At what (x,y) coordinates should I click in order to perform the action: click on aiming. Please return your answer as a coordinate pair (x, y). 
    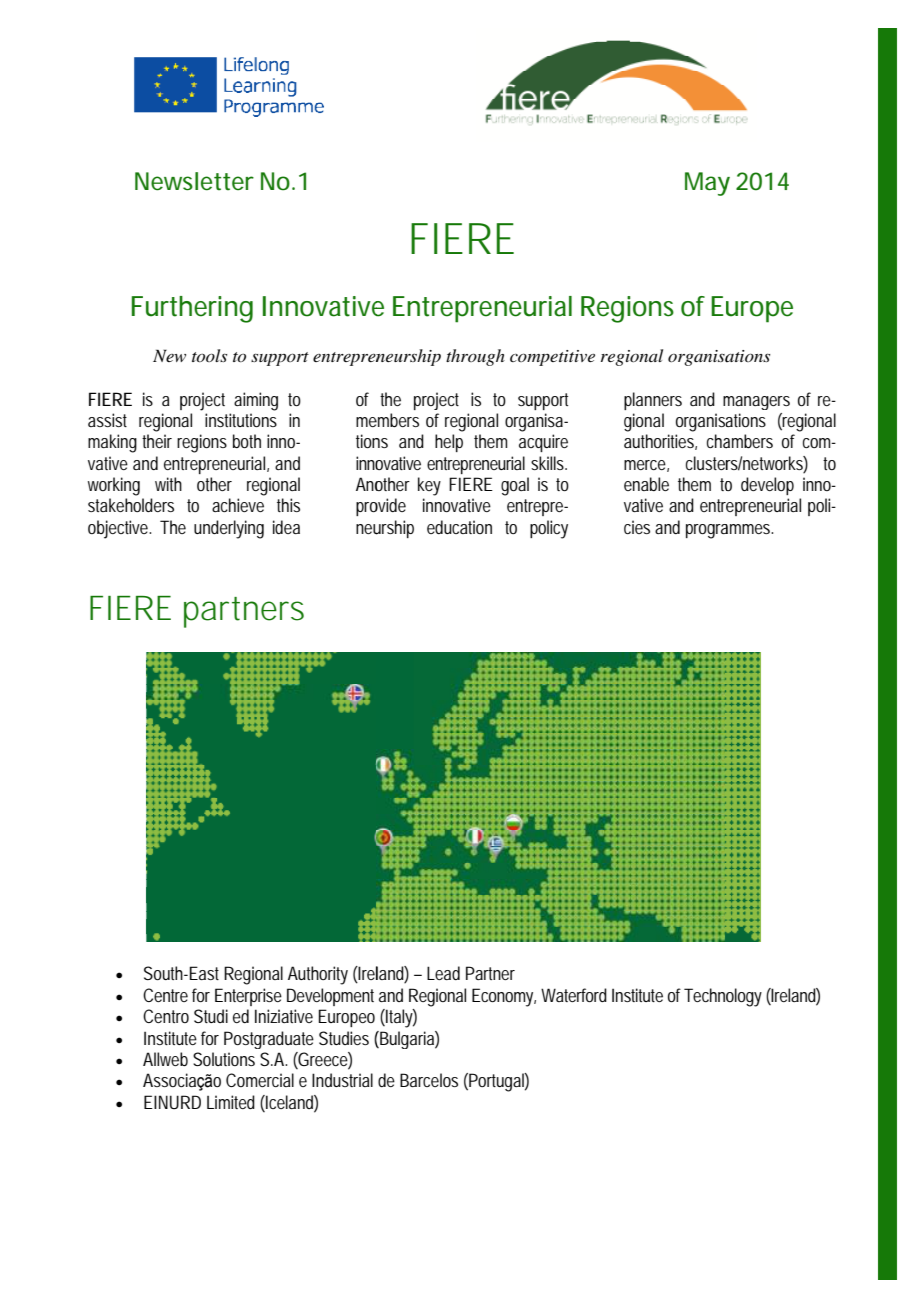
    Looking at the image, I should click on (256, 401).
